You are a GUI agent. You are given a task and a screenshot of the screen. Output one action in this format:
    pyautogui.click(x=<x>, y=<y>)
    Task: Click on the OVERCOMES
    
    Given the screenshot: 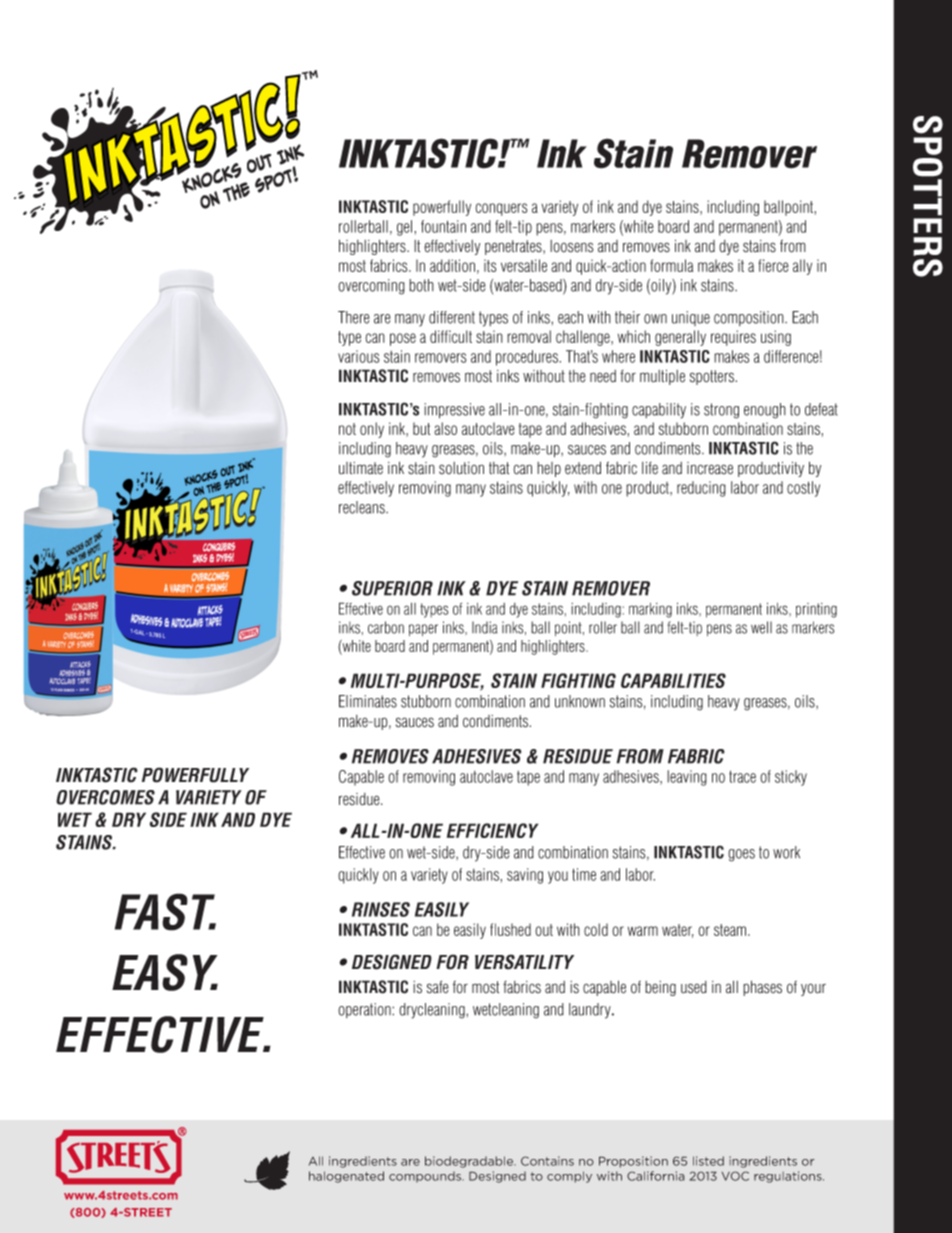 What is the action you would take?
    pyautogui.click(x=105, y=797)
